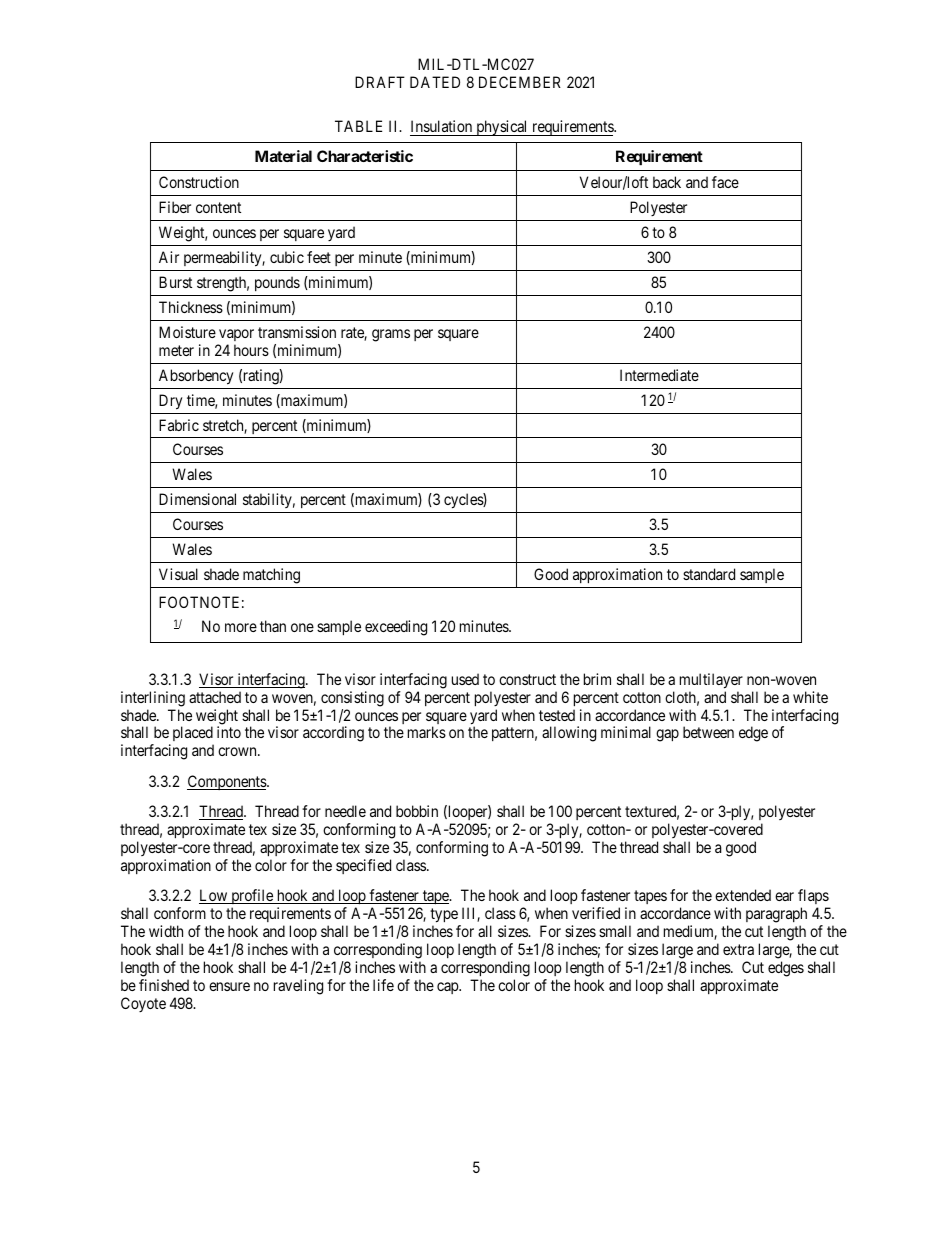 The image size is (952, 1233). I want to click on marks, so click(427, 732).
